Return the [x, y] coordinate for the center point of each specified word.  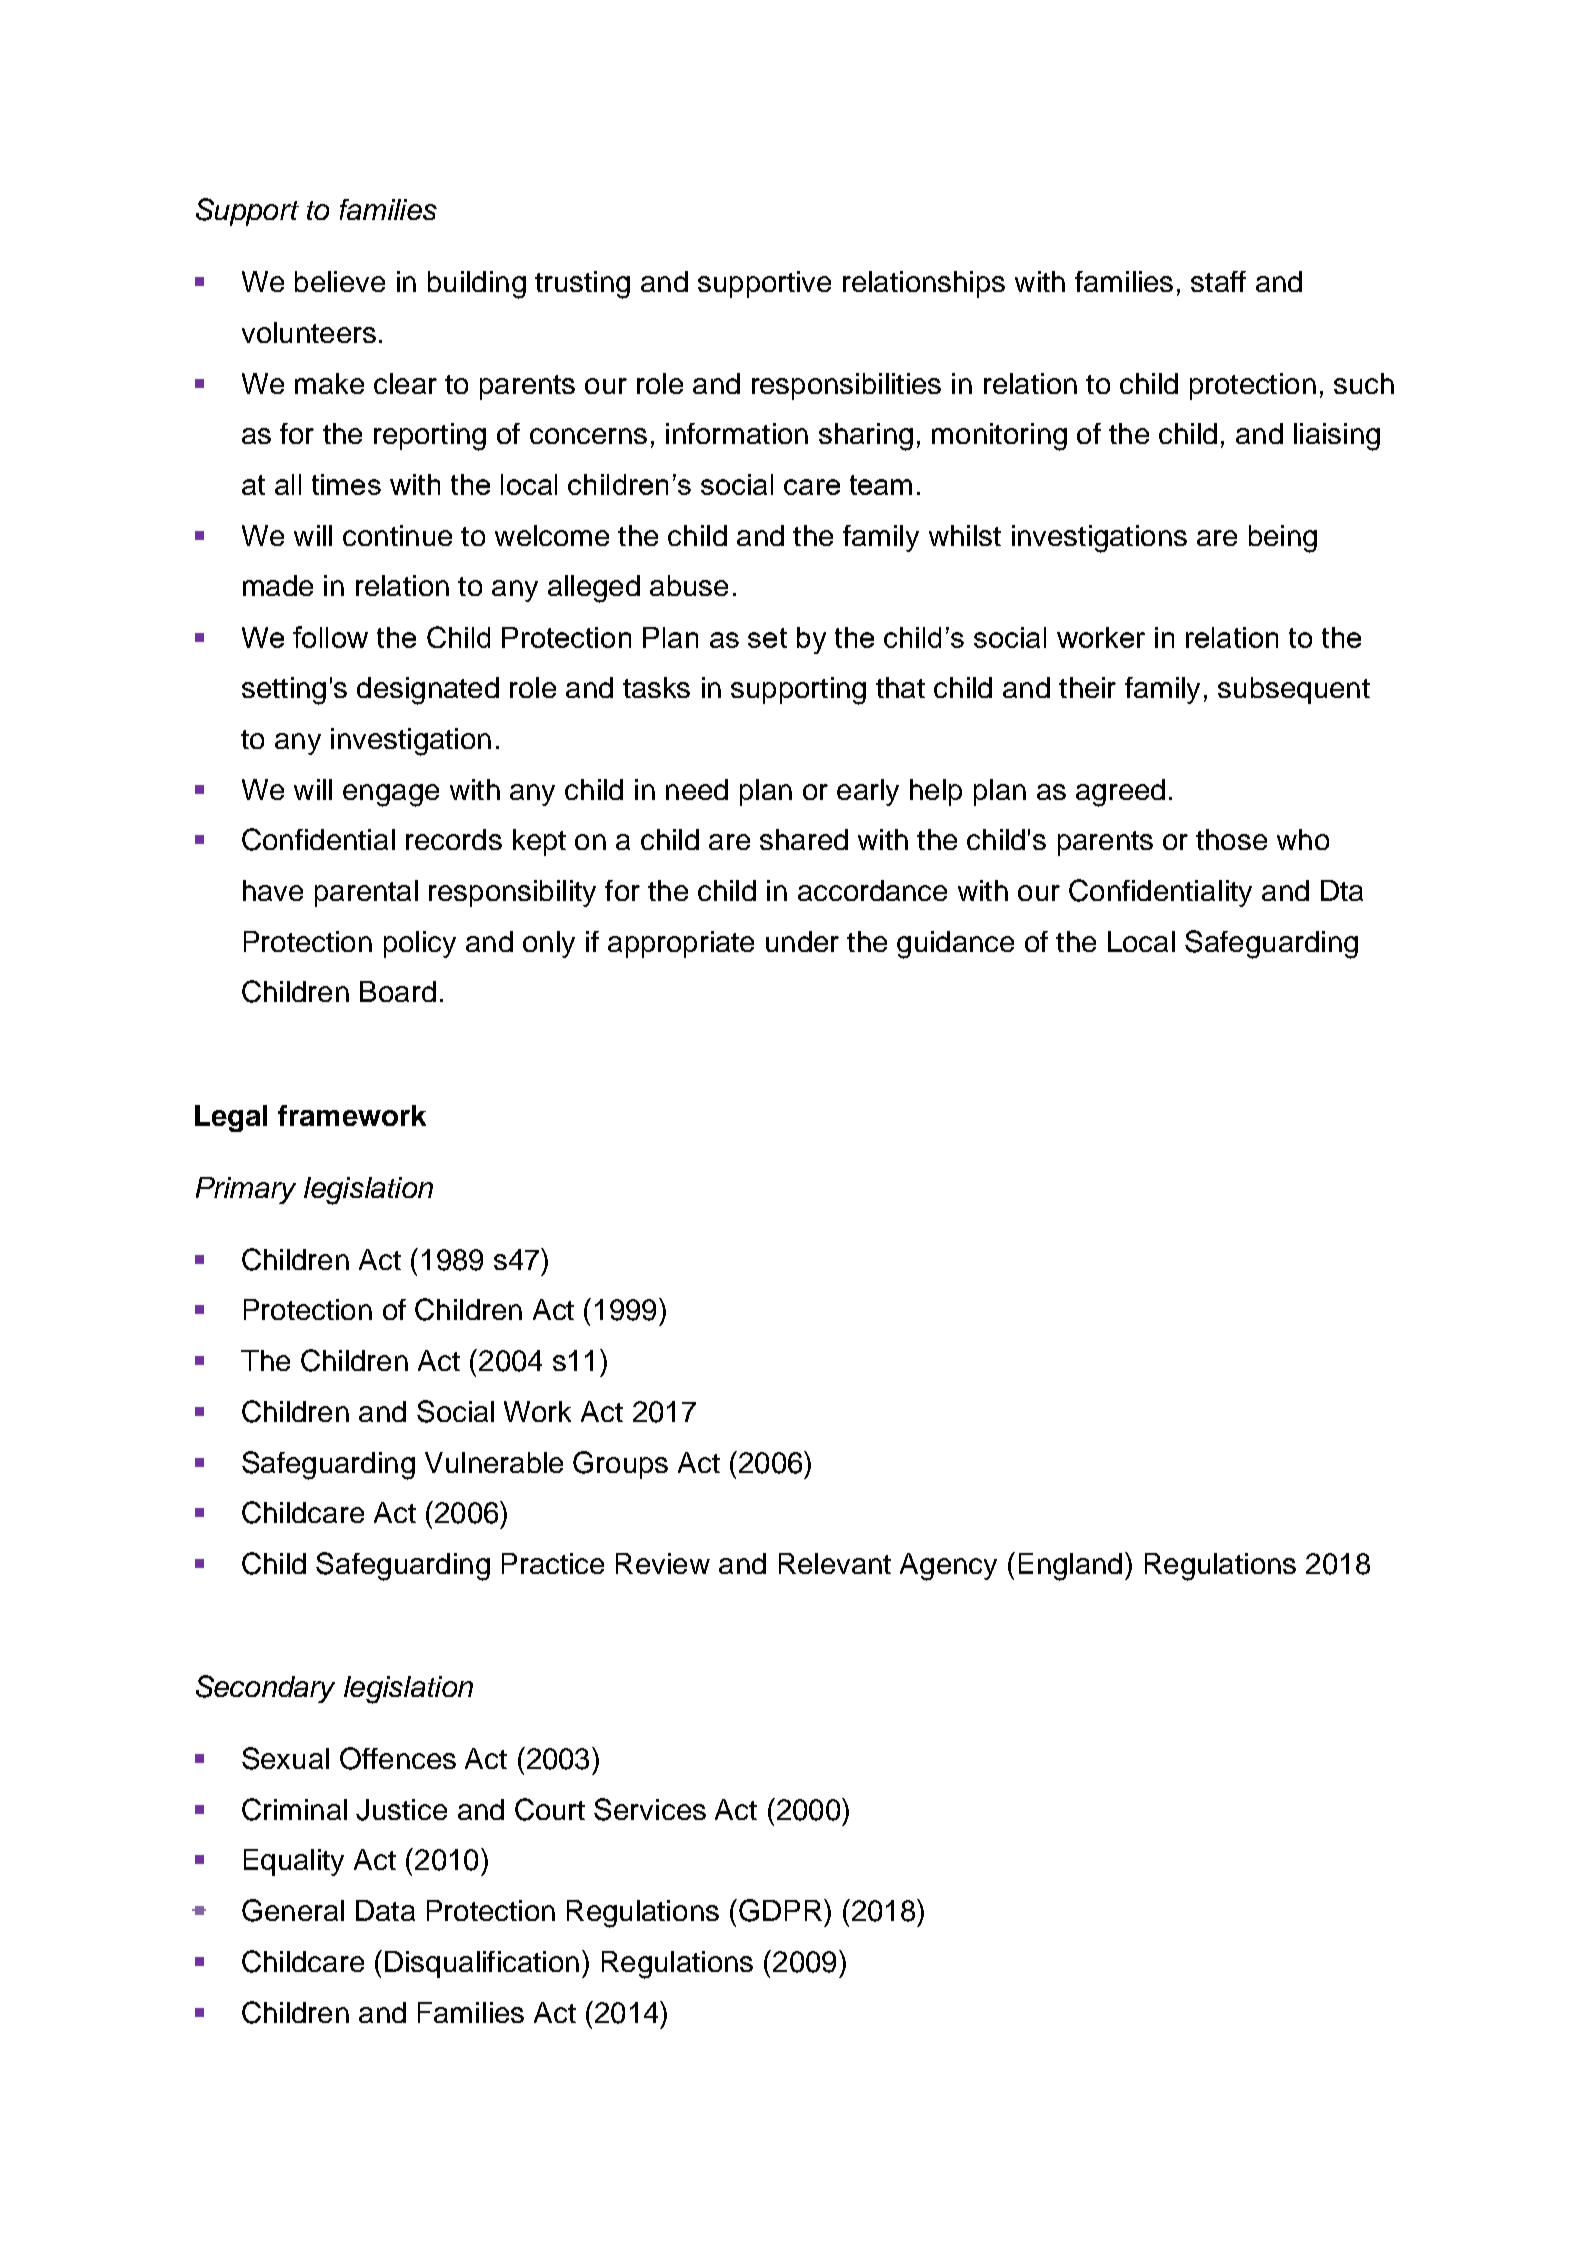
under [802, 941]
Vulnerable [494, 1462]
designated [428, 691]
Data [385, 1910]
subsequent [1294, 690]
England [1070, 1567]
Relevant [835, 1563]
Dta [1342, 890]
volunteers [309, 332]
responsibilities [846, 386]
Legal [231, 1118]
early [868, 792]
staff [1218, 281]
